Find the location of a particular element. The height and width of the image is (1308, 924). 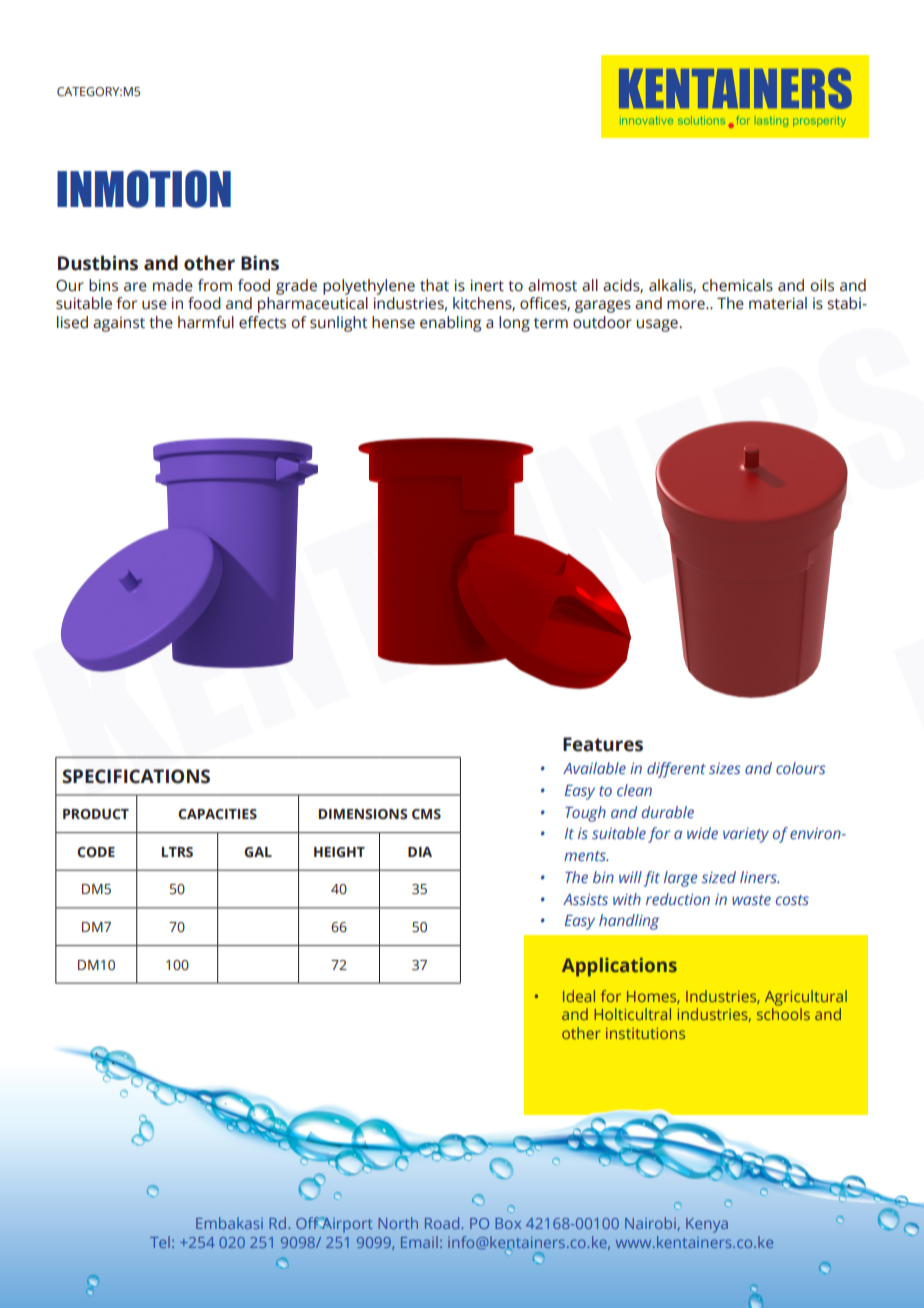

GAL is located at coordinates (258, 852).
